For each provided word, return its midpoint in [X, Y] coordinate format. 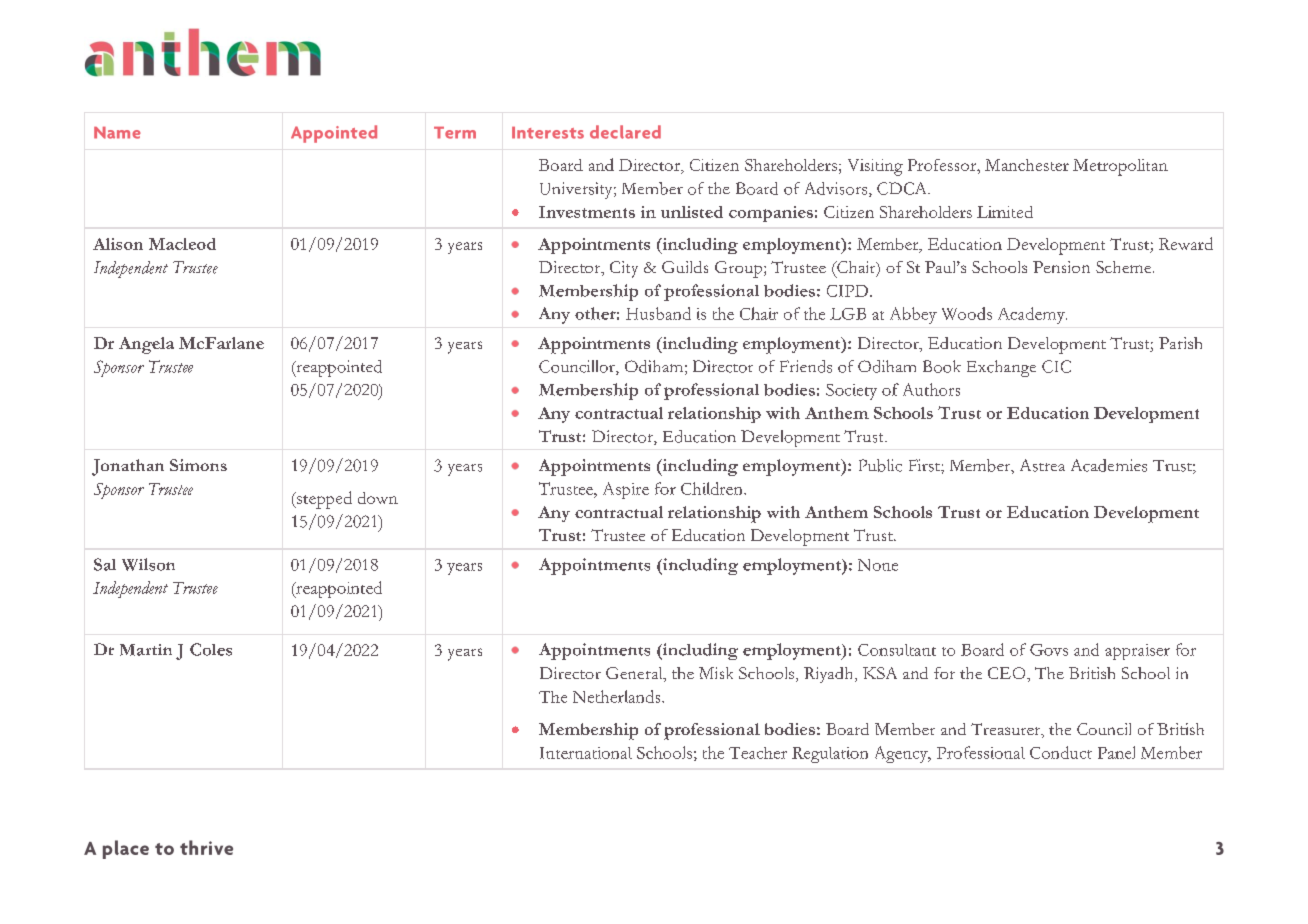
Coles [211, 649]
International [586, 753]
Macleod [182, 244]
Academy [1032, 315]
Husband [658, 313]
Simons [198, 465]
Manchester [1027, 165]
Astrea [1042, 465]
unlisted [692, 212]
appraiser [1137, 652]
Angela [146, 345]
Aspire [626, 490]
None [878, 565]
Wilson [148, 564]
